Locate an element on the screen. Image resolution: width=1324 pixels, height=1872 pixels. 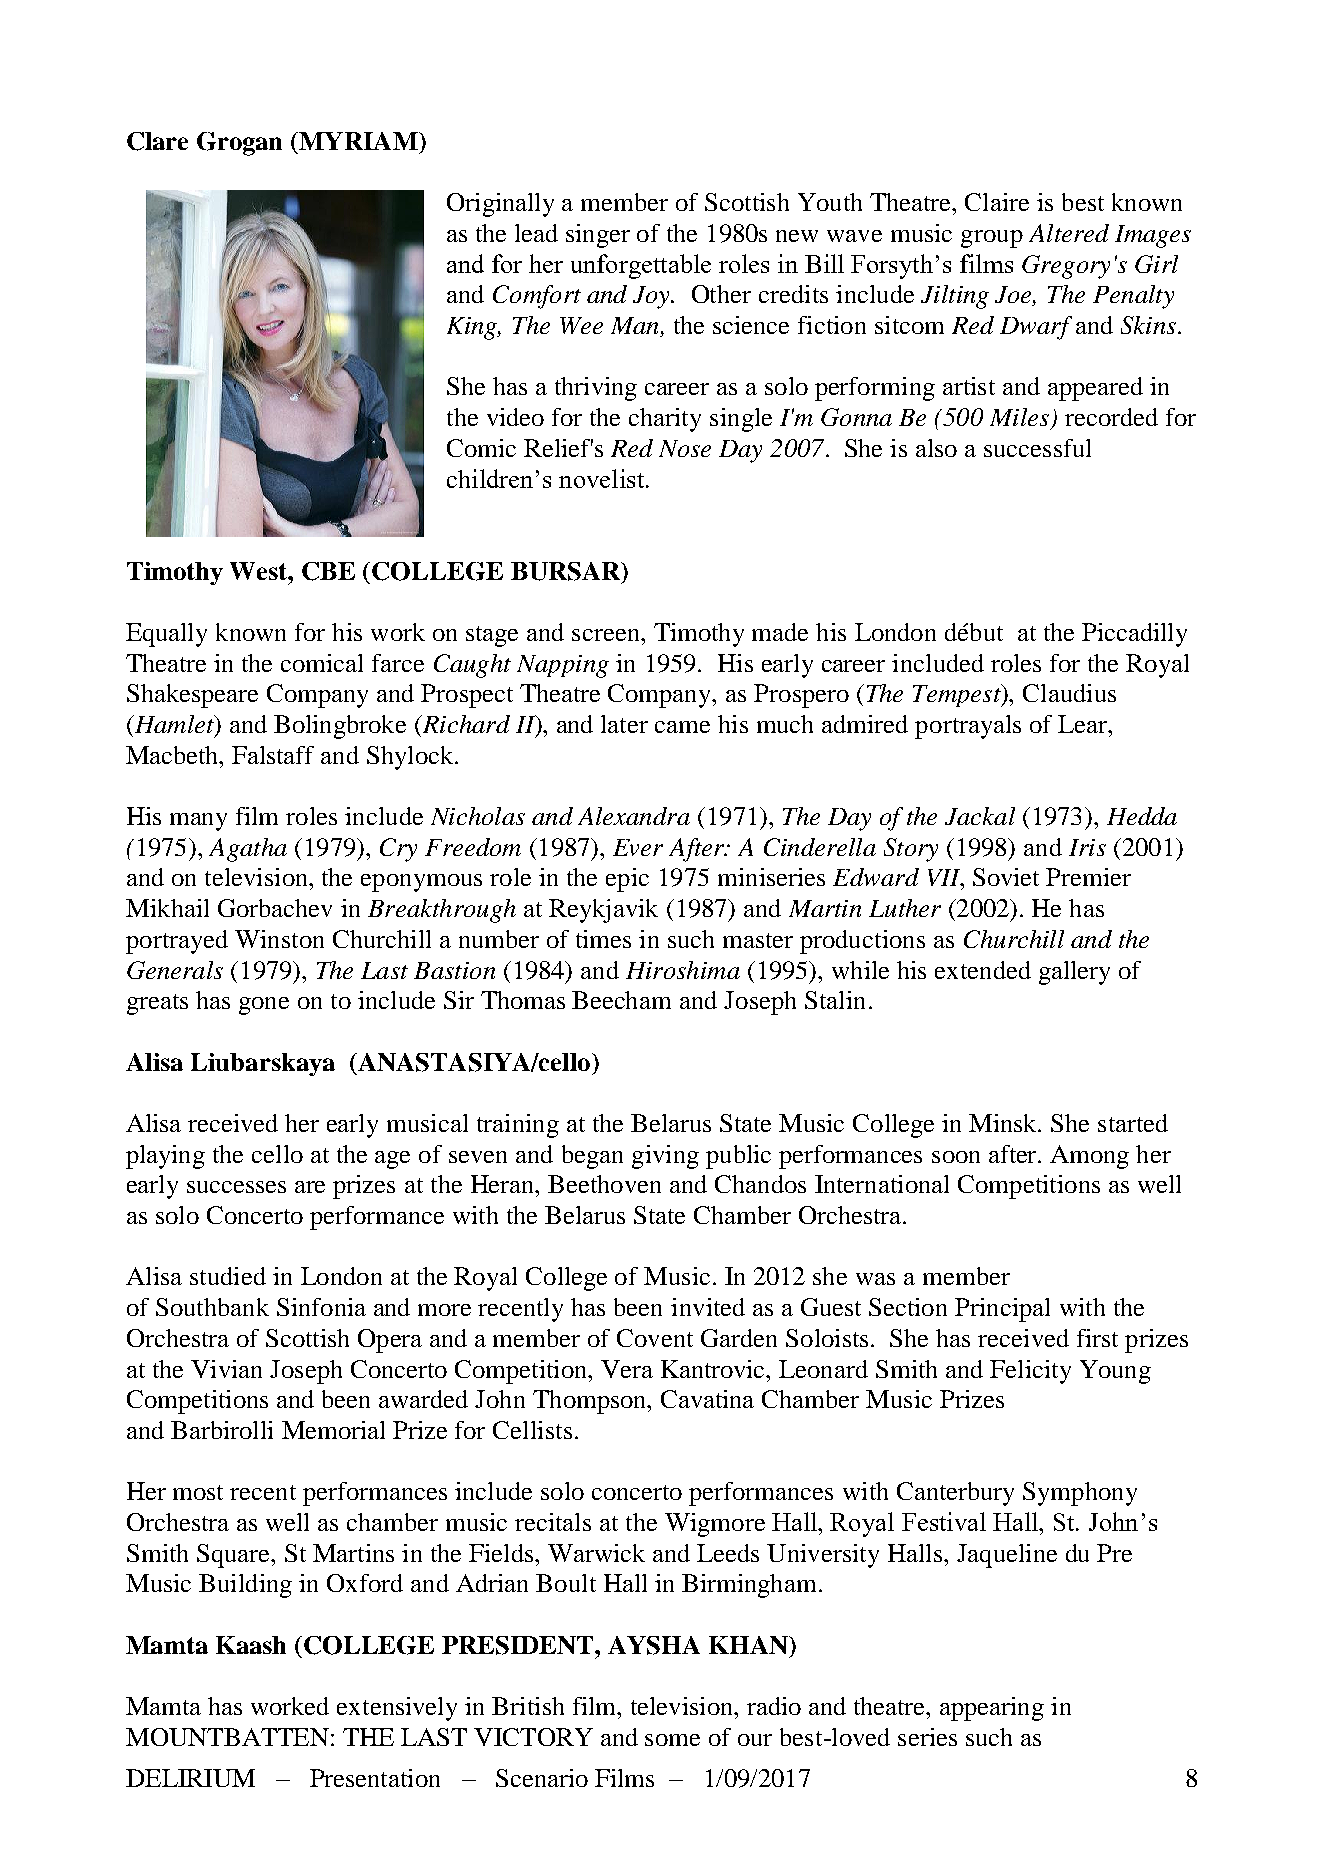
some is located at coordinates (672, 1740).
